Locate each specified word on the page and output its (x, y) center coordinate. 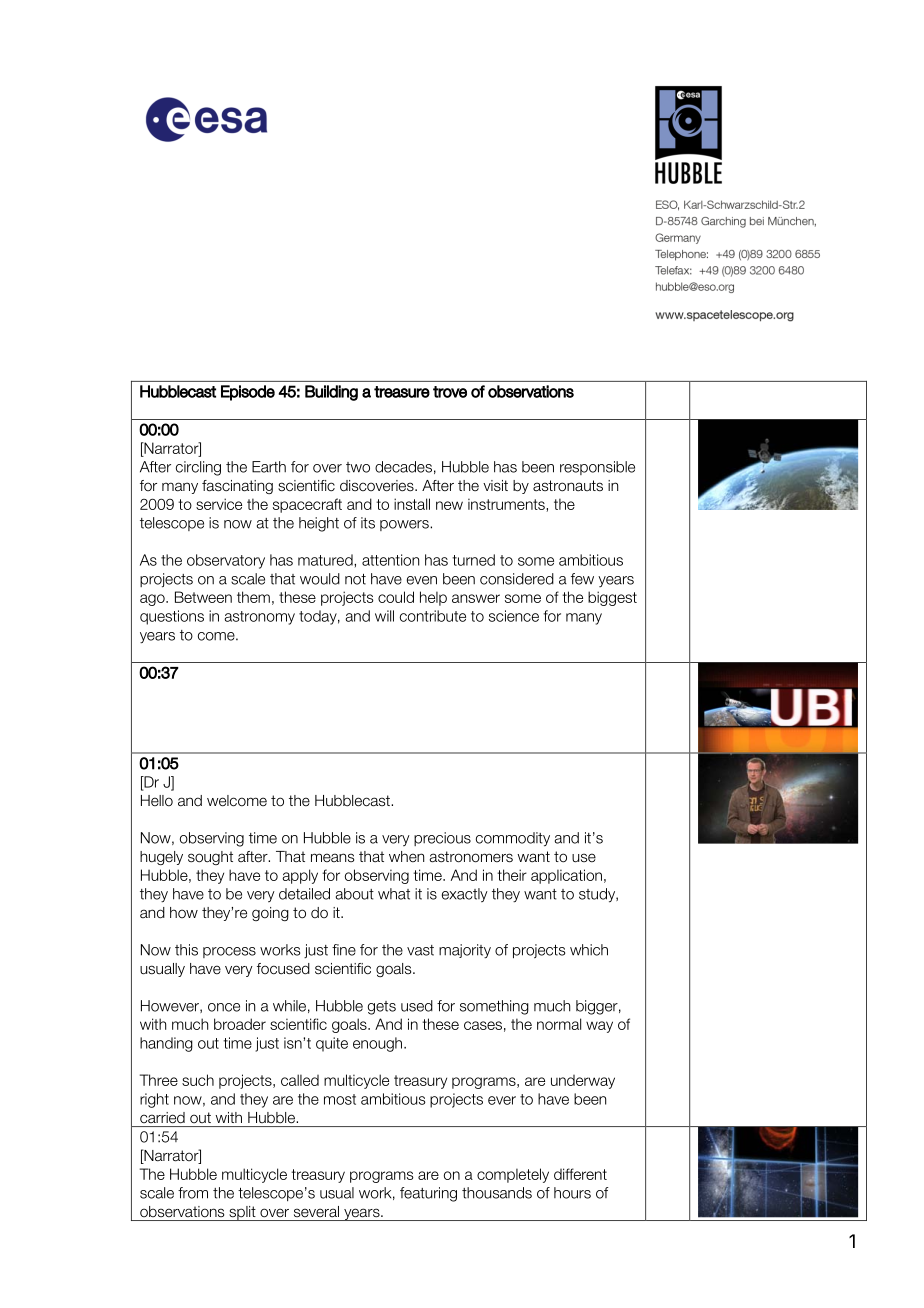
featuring (428, 1194)
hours (572, 1193)
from (193, 1193)
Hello (157, 801)
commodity (513, 839)
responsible (597, 468)
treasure (402, 392)
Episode (248, 393)
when (406, 857)
